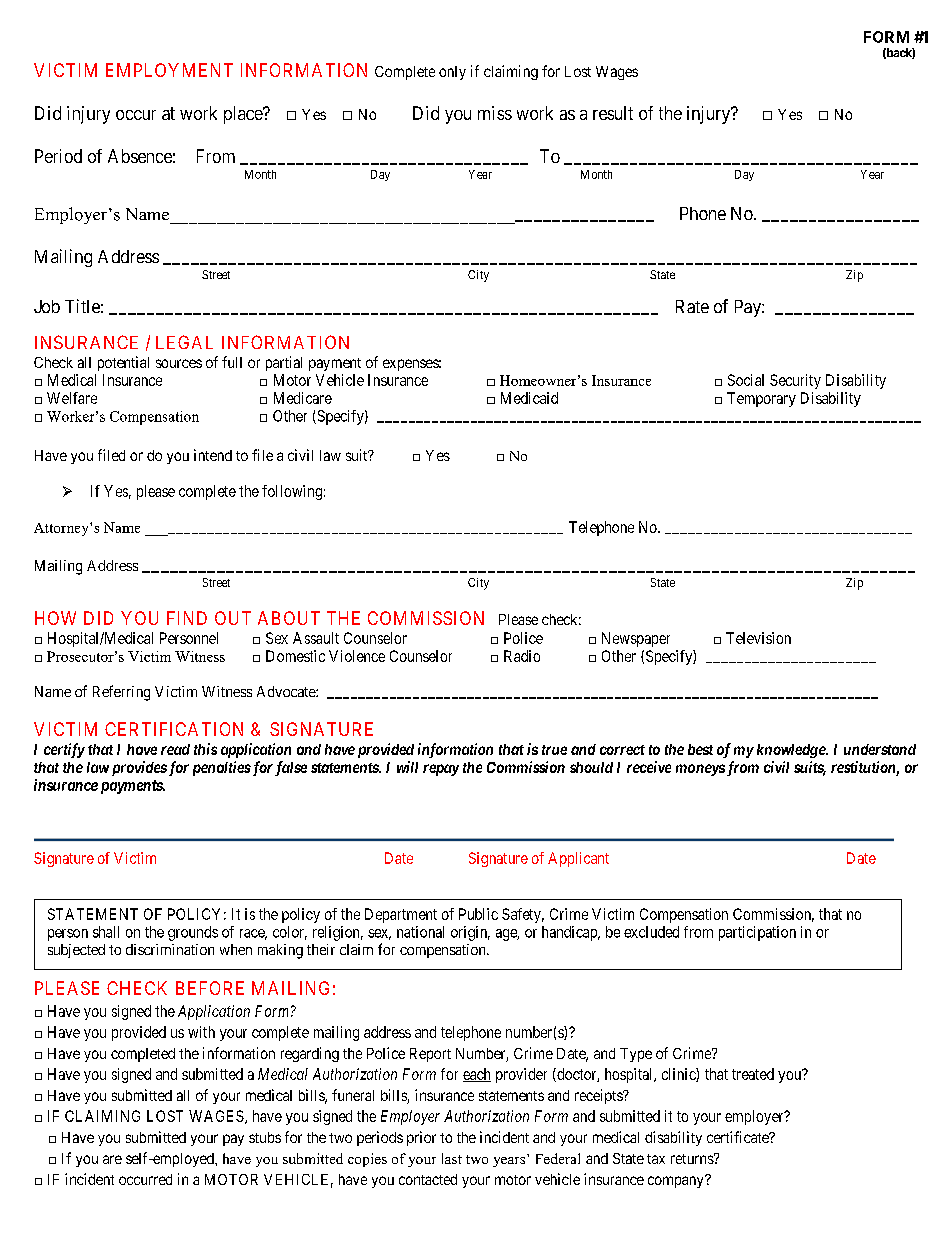 Image resolution: width=952 pixels, height=1233 pixels. I want to click on participation, so click(757, 933).
